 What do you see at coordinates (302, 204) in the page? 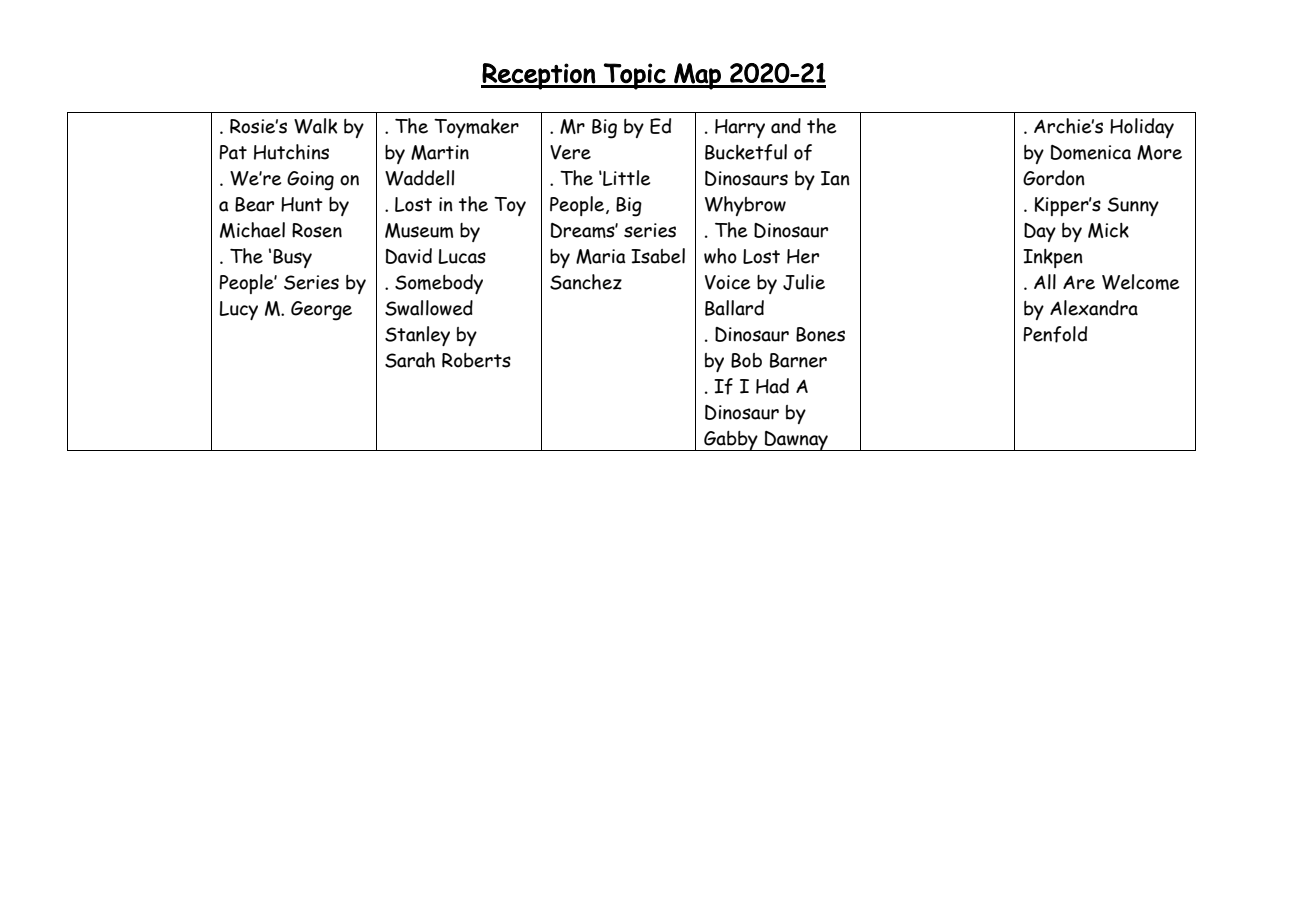
I see `Hunt` at bounding box center [302, 204].
